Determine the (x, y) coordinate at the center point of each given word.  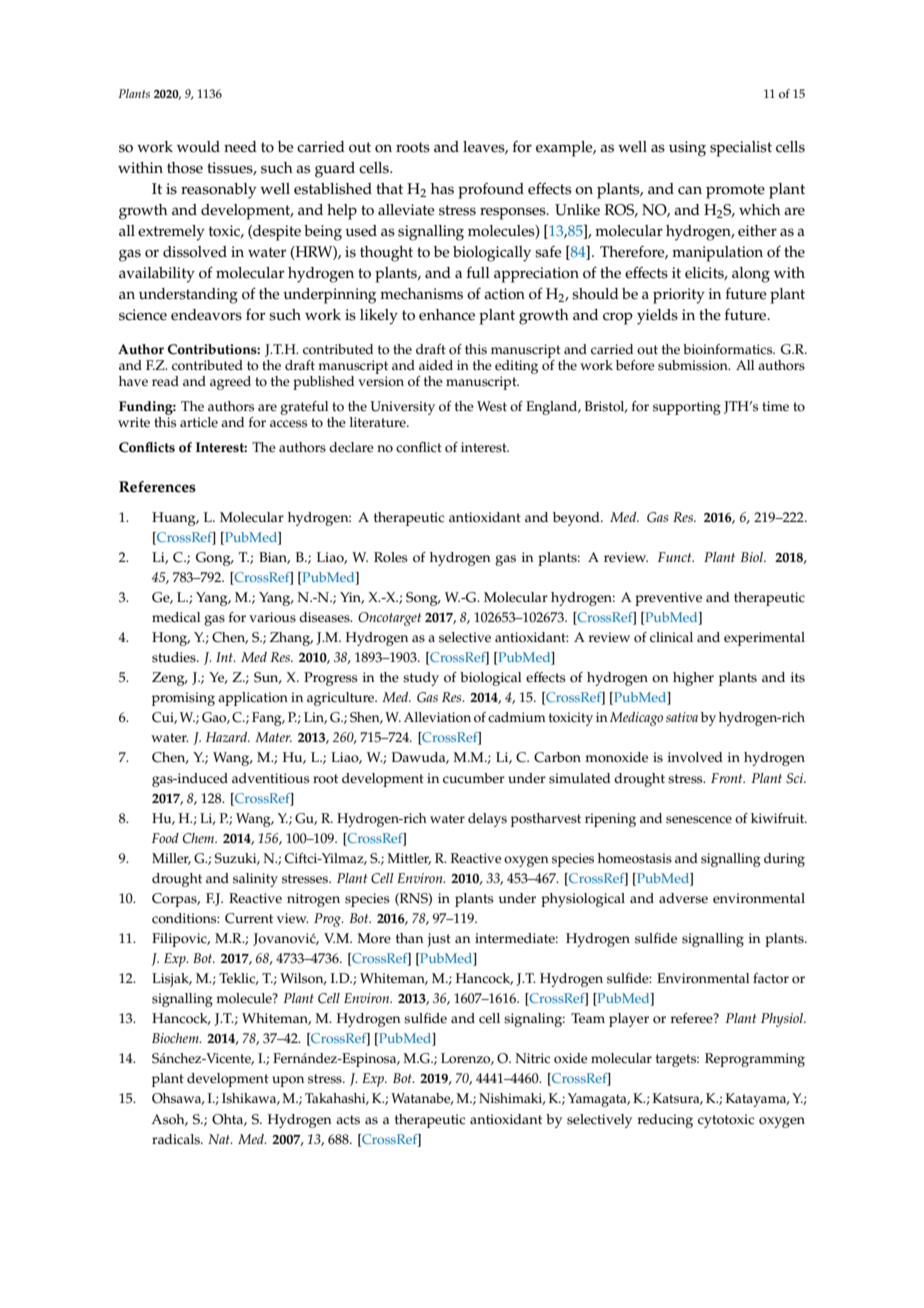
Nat (220, 1139)
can (690, 190)
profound (491, 191)
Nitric (532, 1058)
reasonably (219, 191)
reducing (665, 1121)
